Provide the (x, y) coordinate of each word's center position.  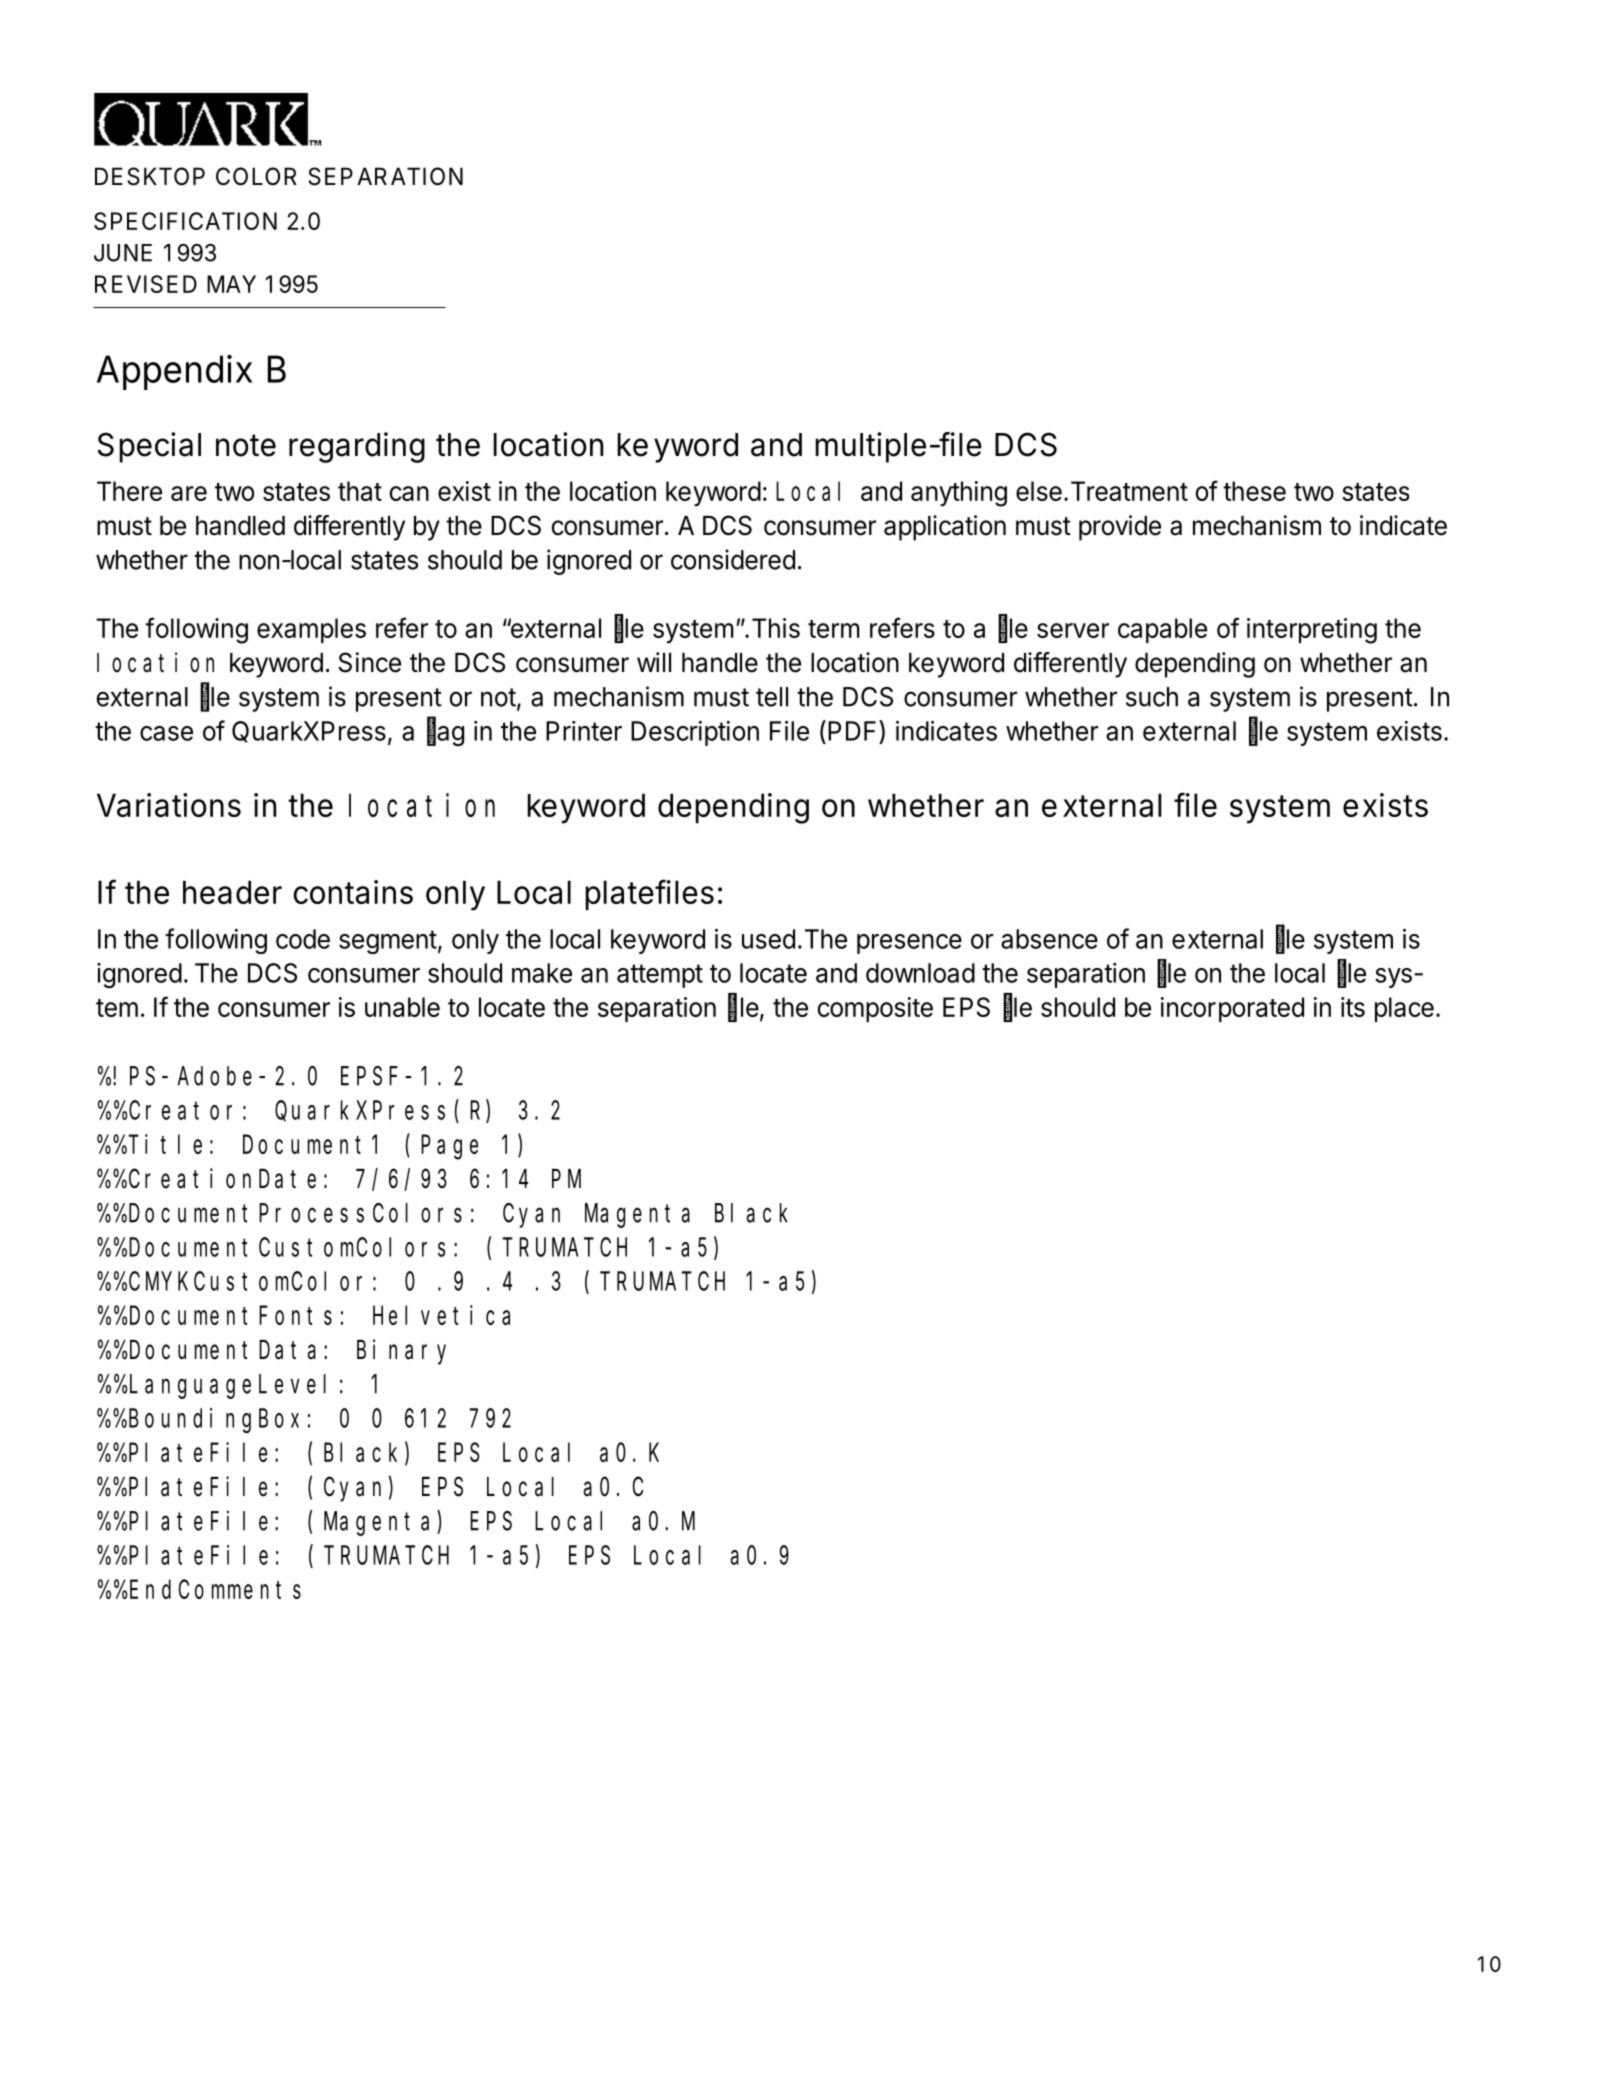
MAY (231, 284)
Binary (401, 1352)
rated (1276, 1007)
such (1152, 697)
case (166, 733)
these (1254, 491)
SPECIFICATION (185, 221)
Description (695, 733)
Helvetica (441, 1315)
